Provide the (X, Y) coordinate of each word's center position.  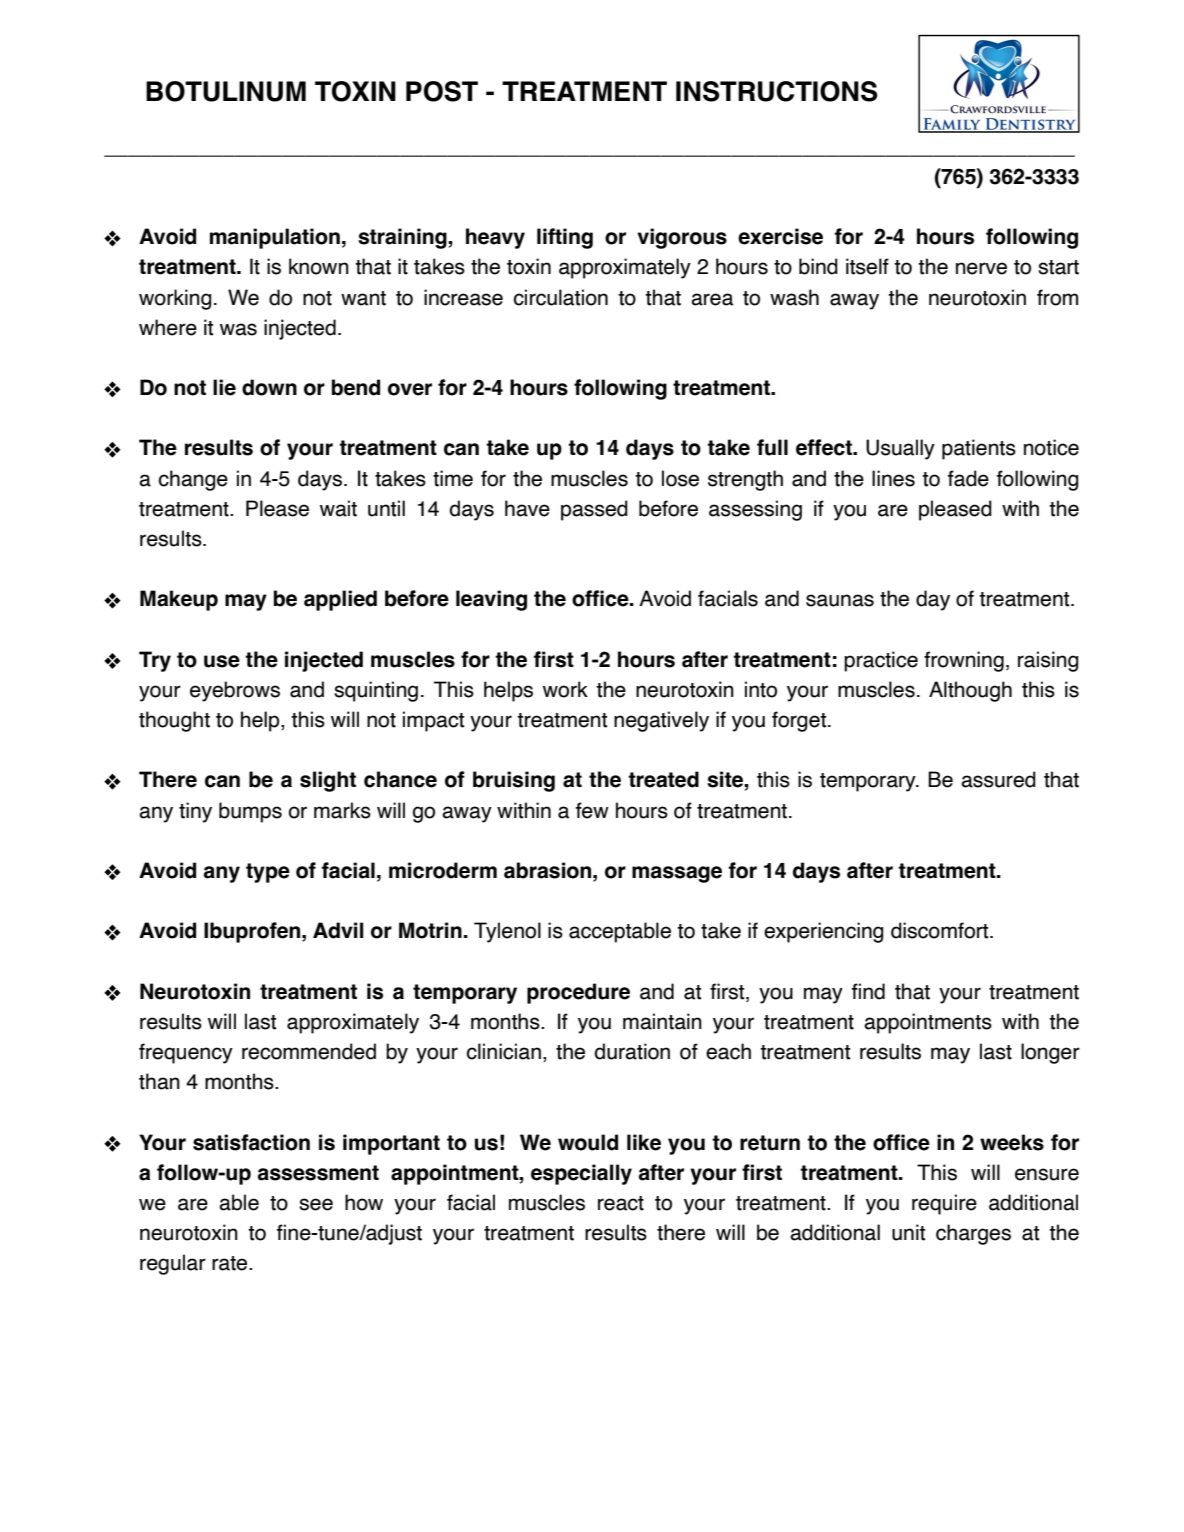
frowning (964, 661)
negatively (661, 721)
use (222, 661)
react (621, 1203)
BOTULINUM (226, 91)
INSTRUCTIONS (777, 91)
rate (231, 1263)
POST (442, 91)
